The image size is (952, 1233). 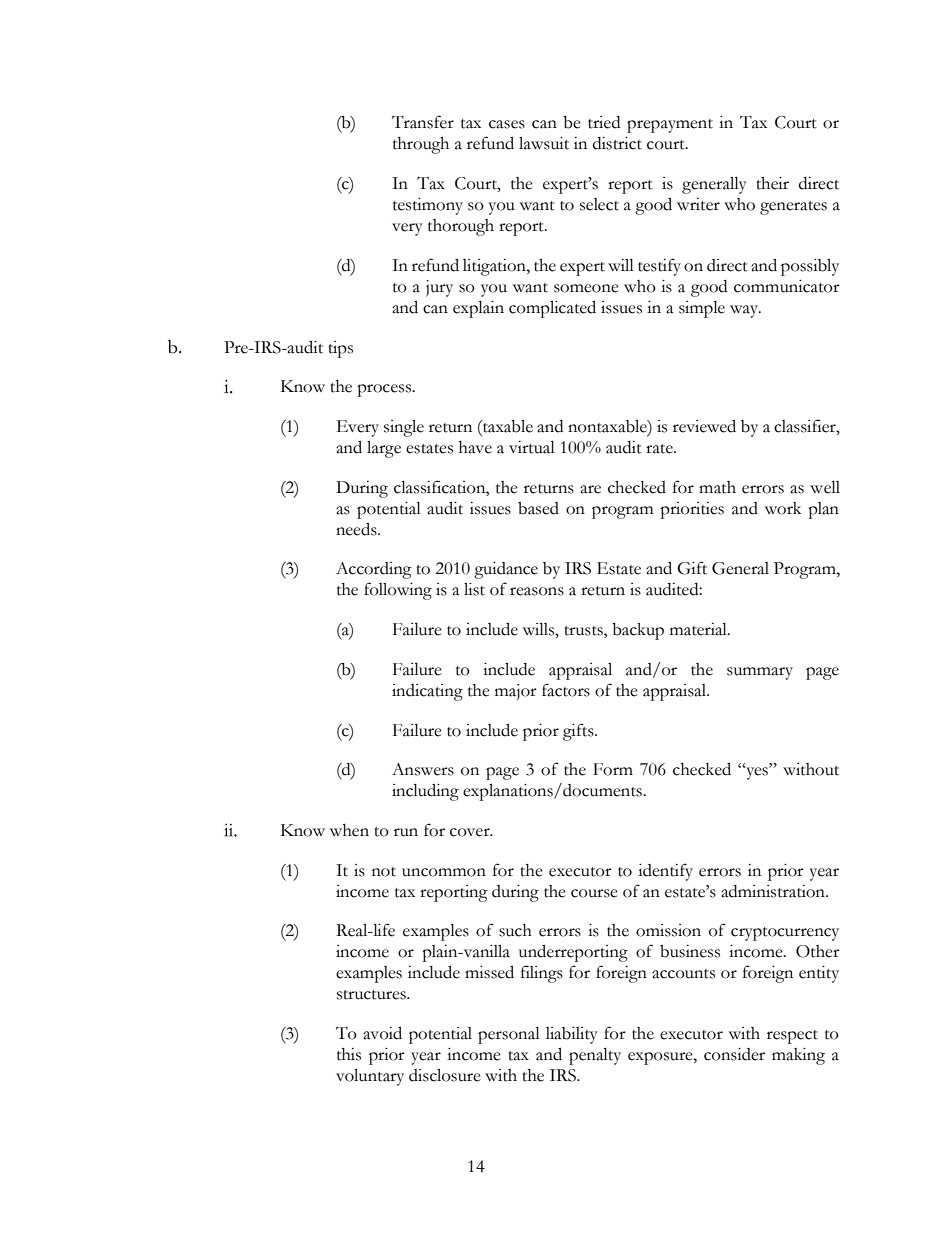 I want to click on their, so click(x=772, y=183).
